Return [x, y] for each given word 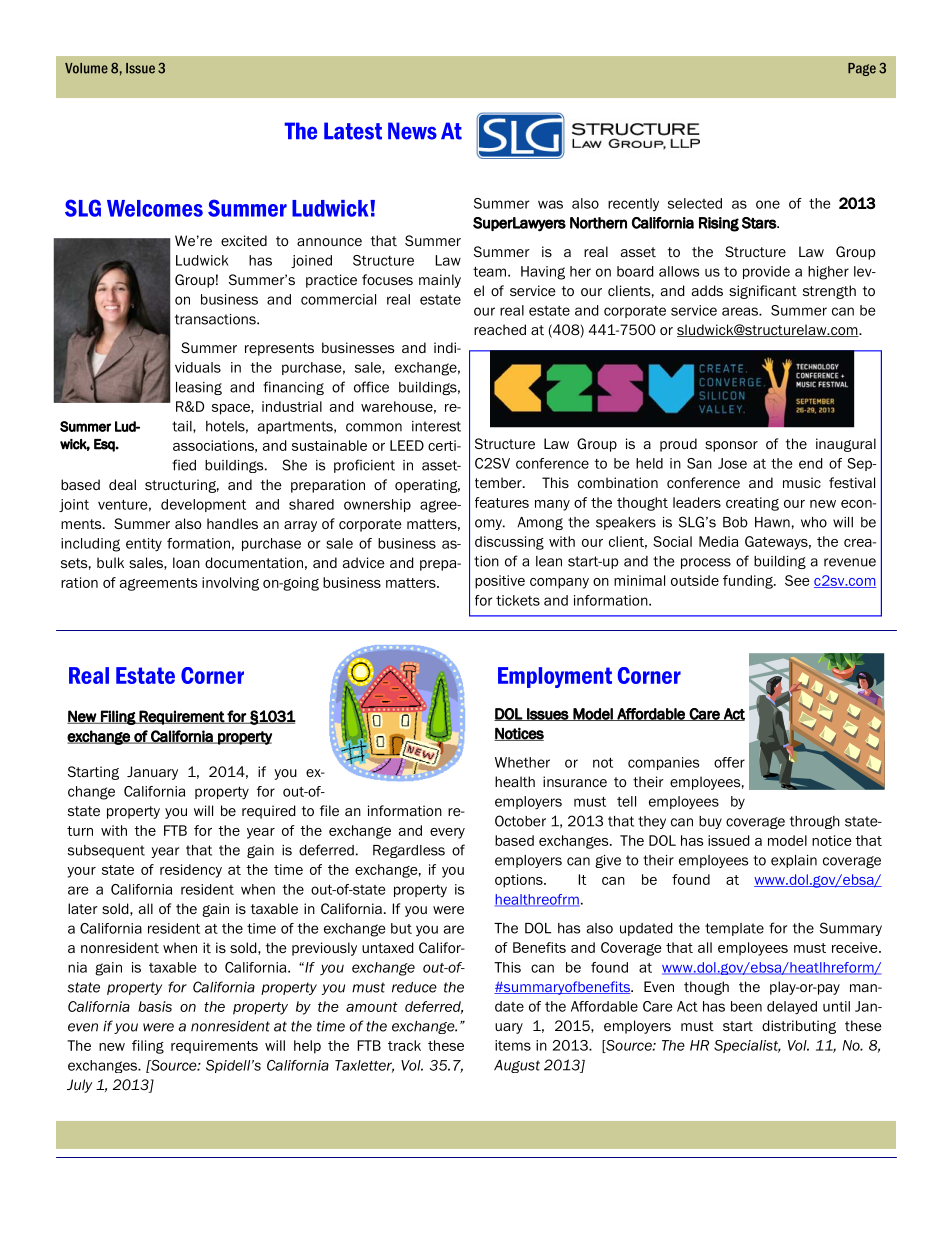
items [513, 1045]
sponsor [731, 446]
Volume [86, 68]
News [412, 131]
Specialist [747, 1046]
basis [155, 1006]
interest [436, 426]
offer [729, 762]
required [269, 812]
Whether [522, 762]
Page [862, 69]
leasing [199, 388]
